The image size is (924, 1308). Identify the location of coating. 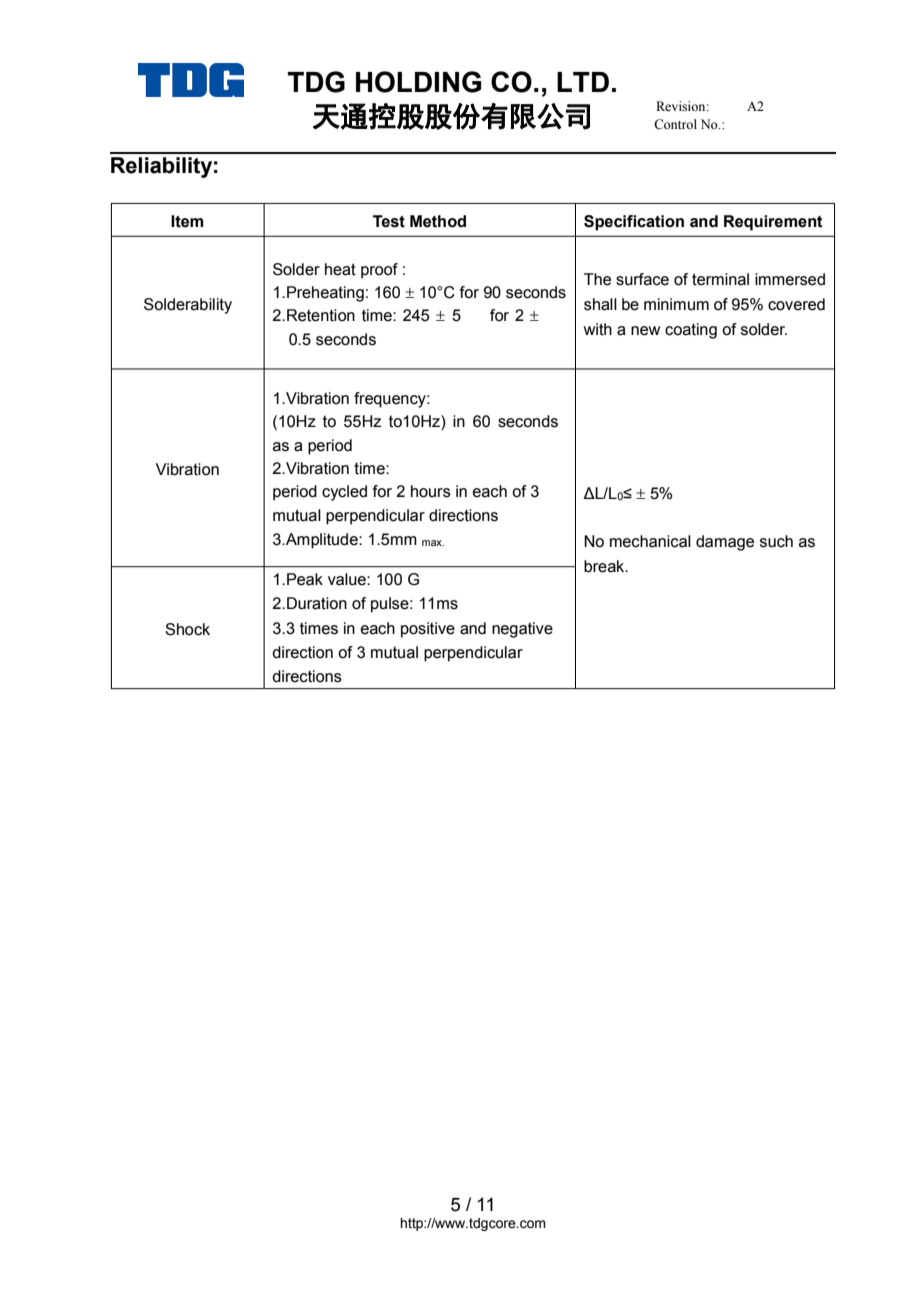
(691, 331).
